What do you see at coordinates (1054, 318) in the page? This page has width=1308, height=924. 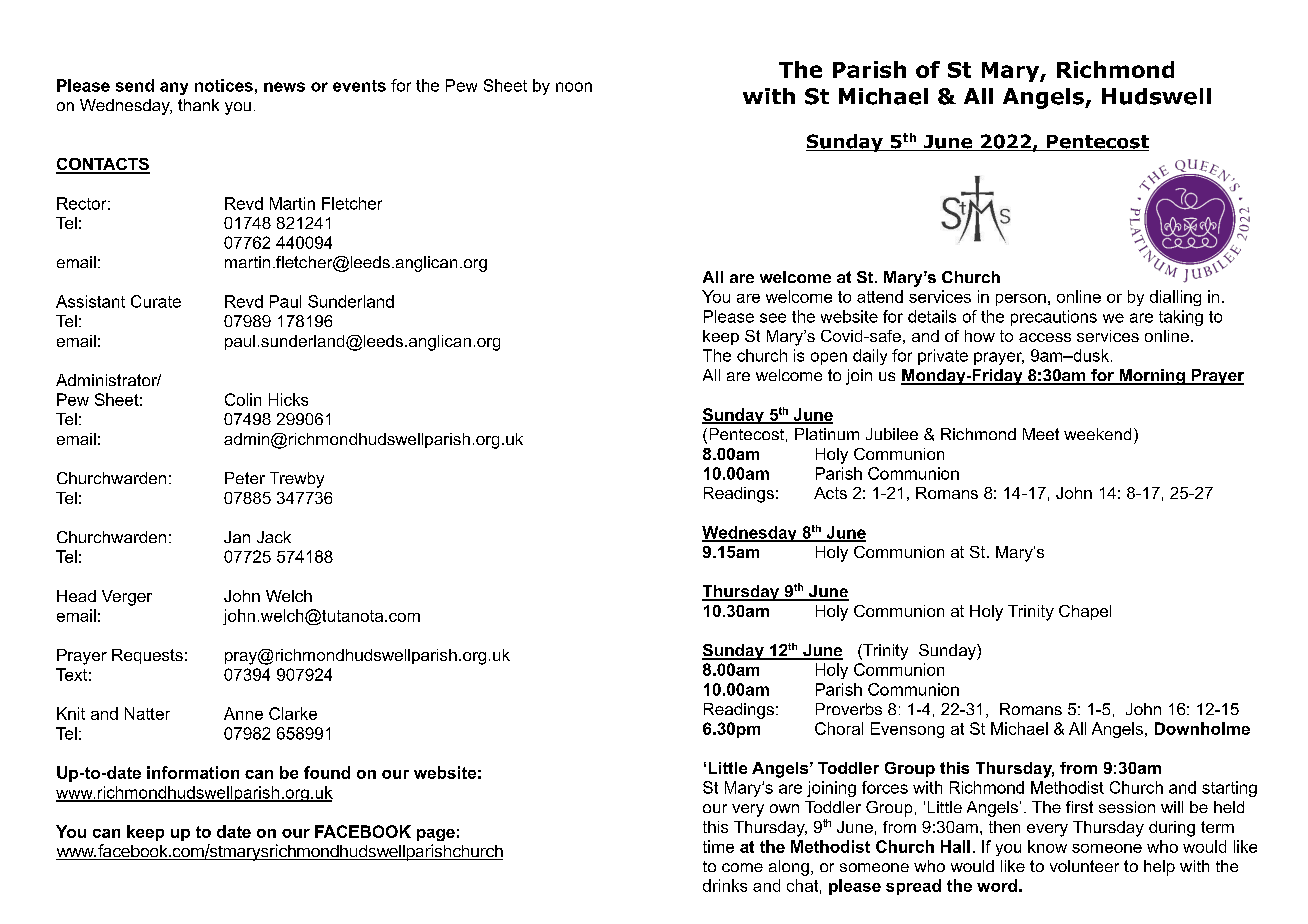 I see `precautions` at bounding box center [1054, 318].
